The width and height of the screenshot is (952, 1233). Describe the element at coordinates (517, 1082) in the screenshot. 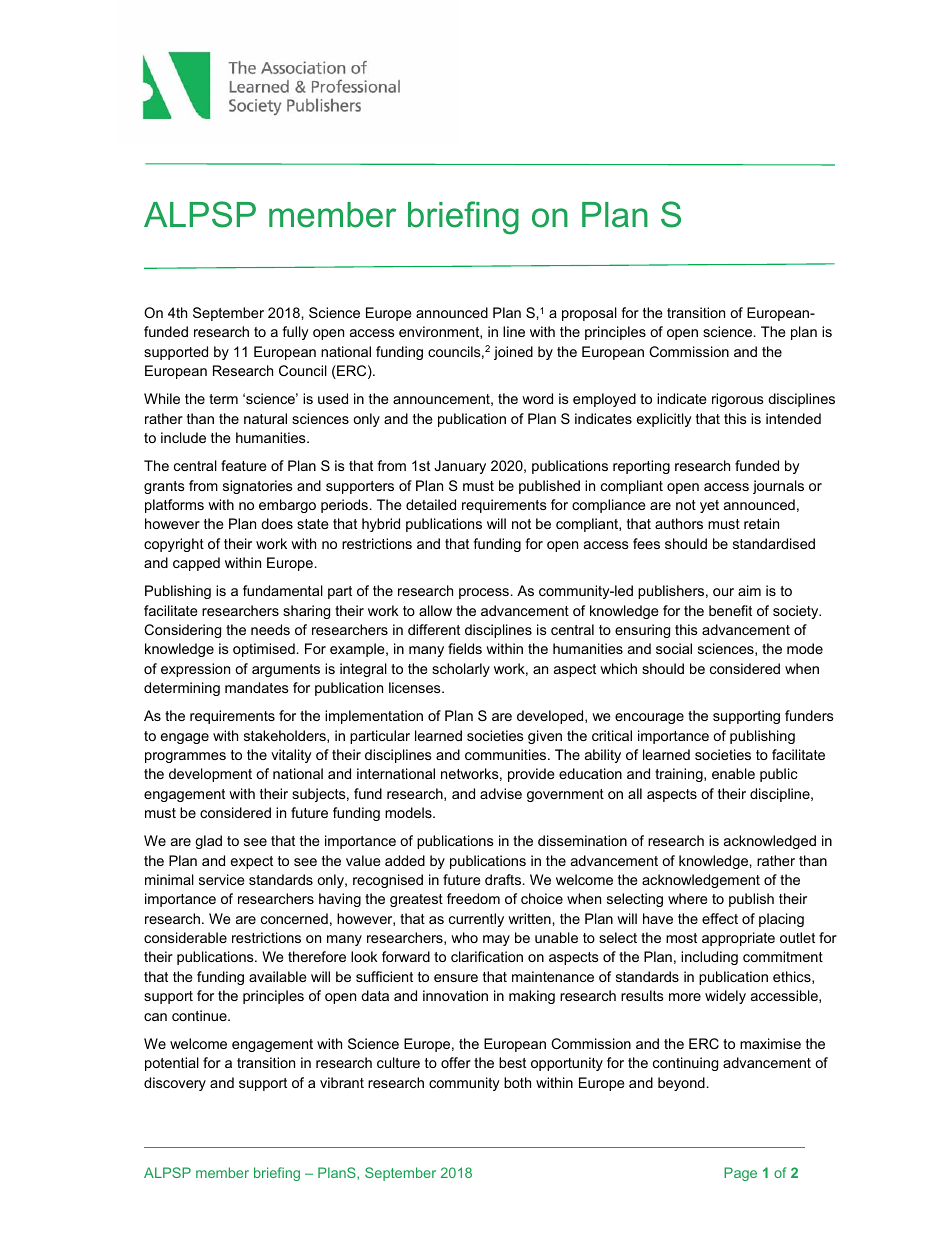

I see `both` at that location.
